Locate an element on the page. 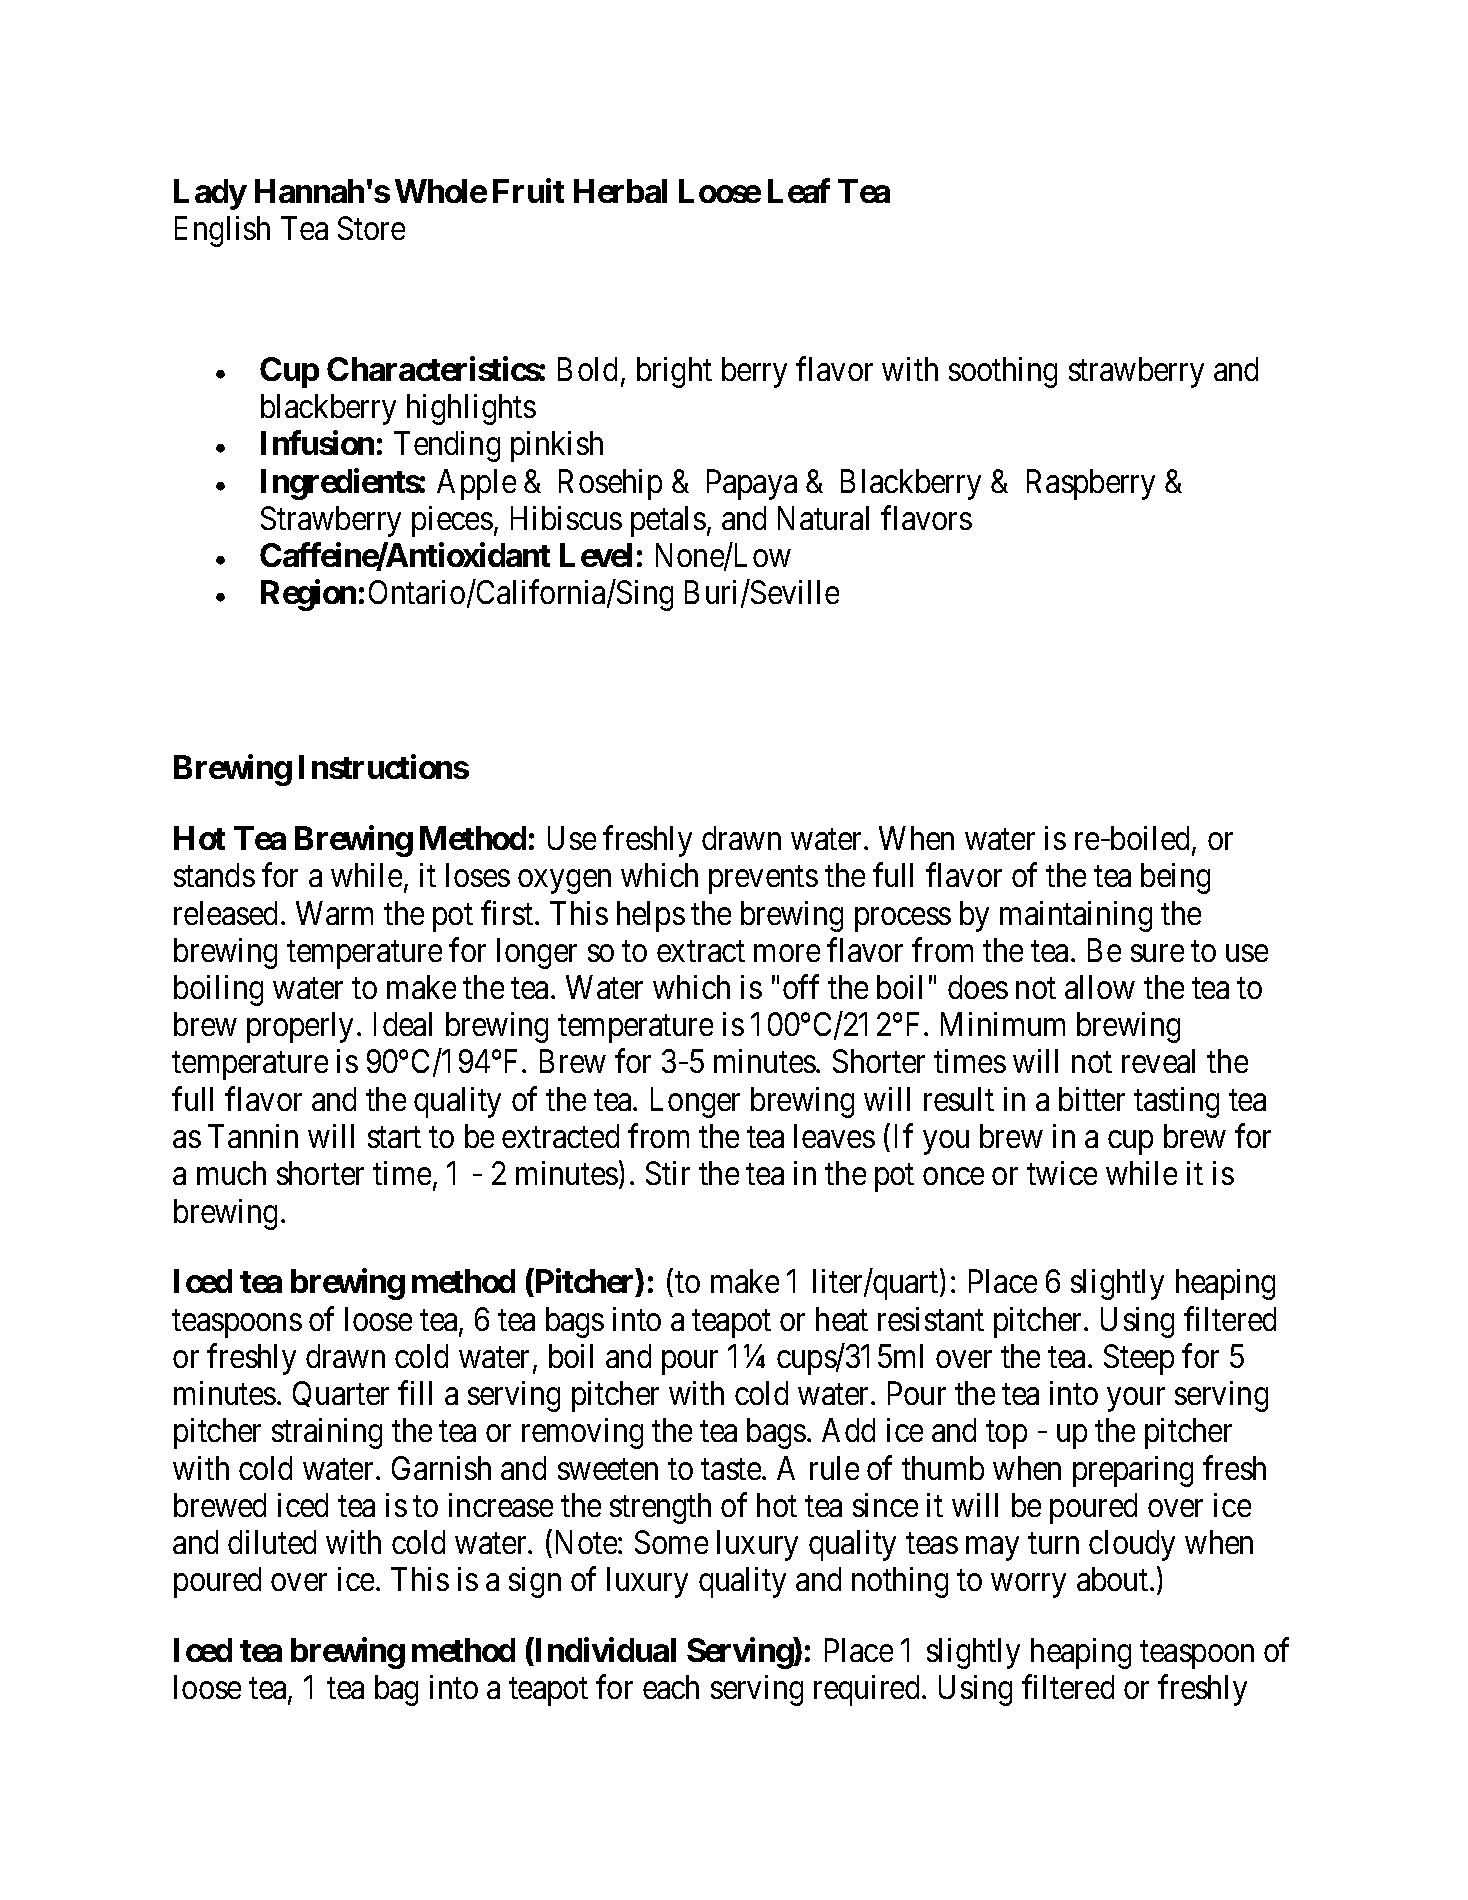  soothing is located at coordinates (1003, 372).
